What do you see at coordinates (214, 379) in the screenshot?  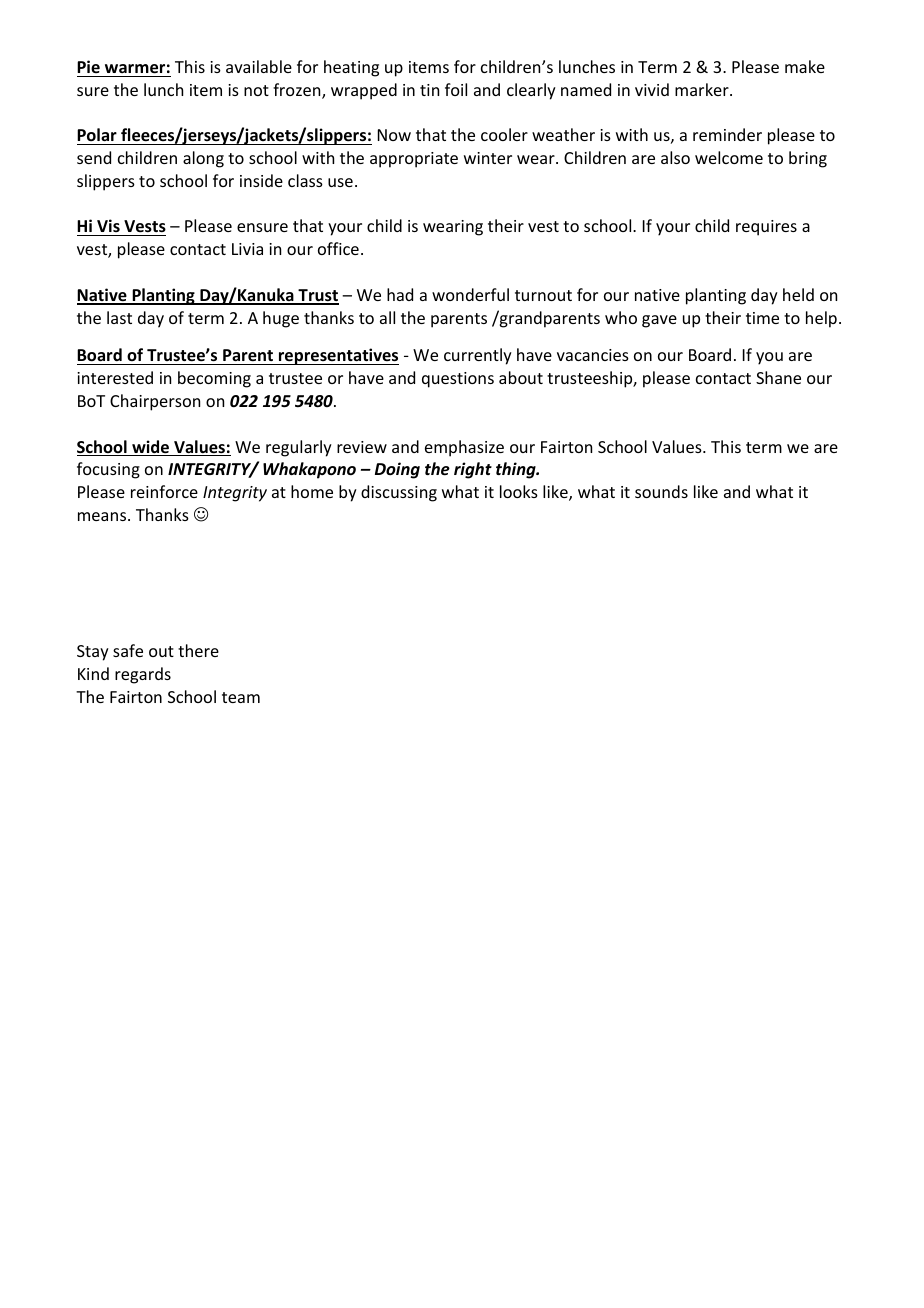 I see `becoming` at bounding box center [214, 379].
